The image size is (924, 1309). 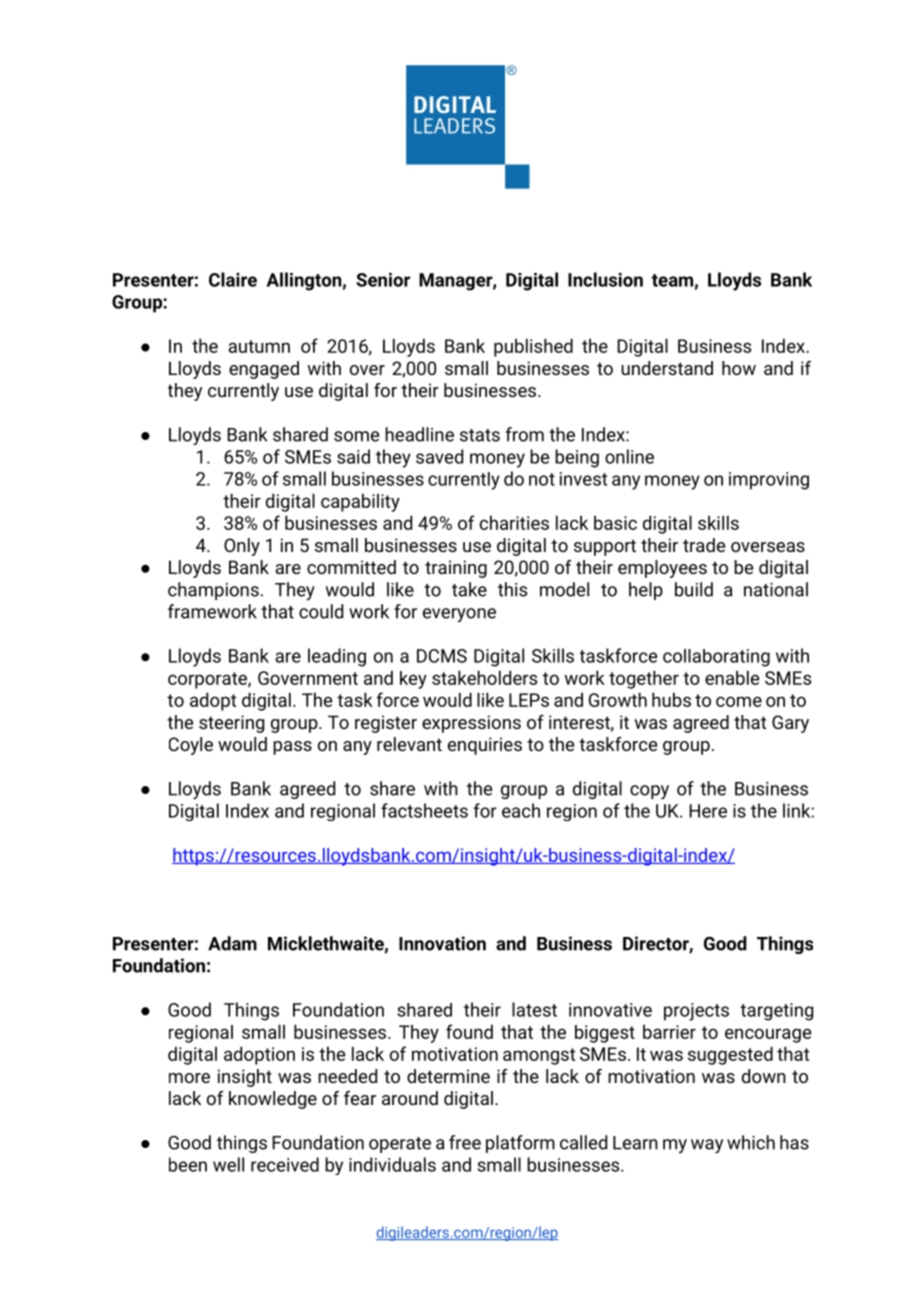 What do you see at coordinates (285, 1164) in the screenshot?
I see `received` at bounding box center [285, 1164].
